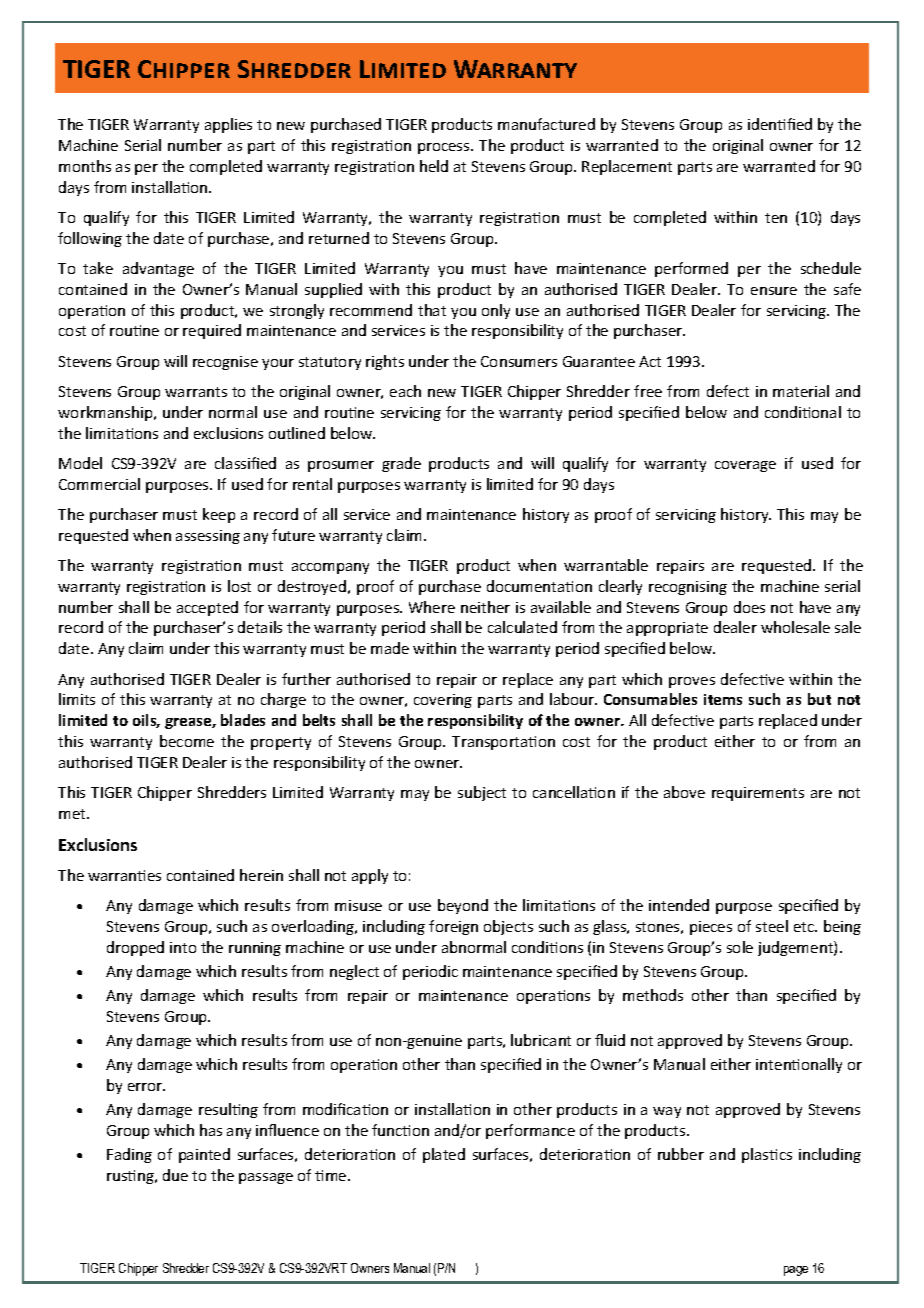 This screenshot has height=1308, width=924. What do you see at coordinates (445, 148) in the screenshot?
I see `process` at bounding box center [445, 148].
